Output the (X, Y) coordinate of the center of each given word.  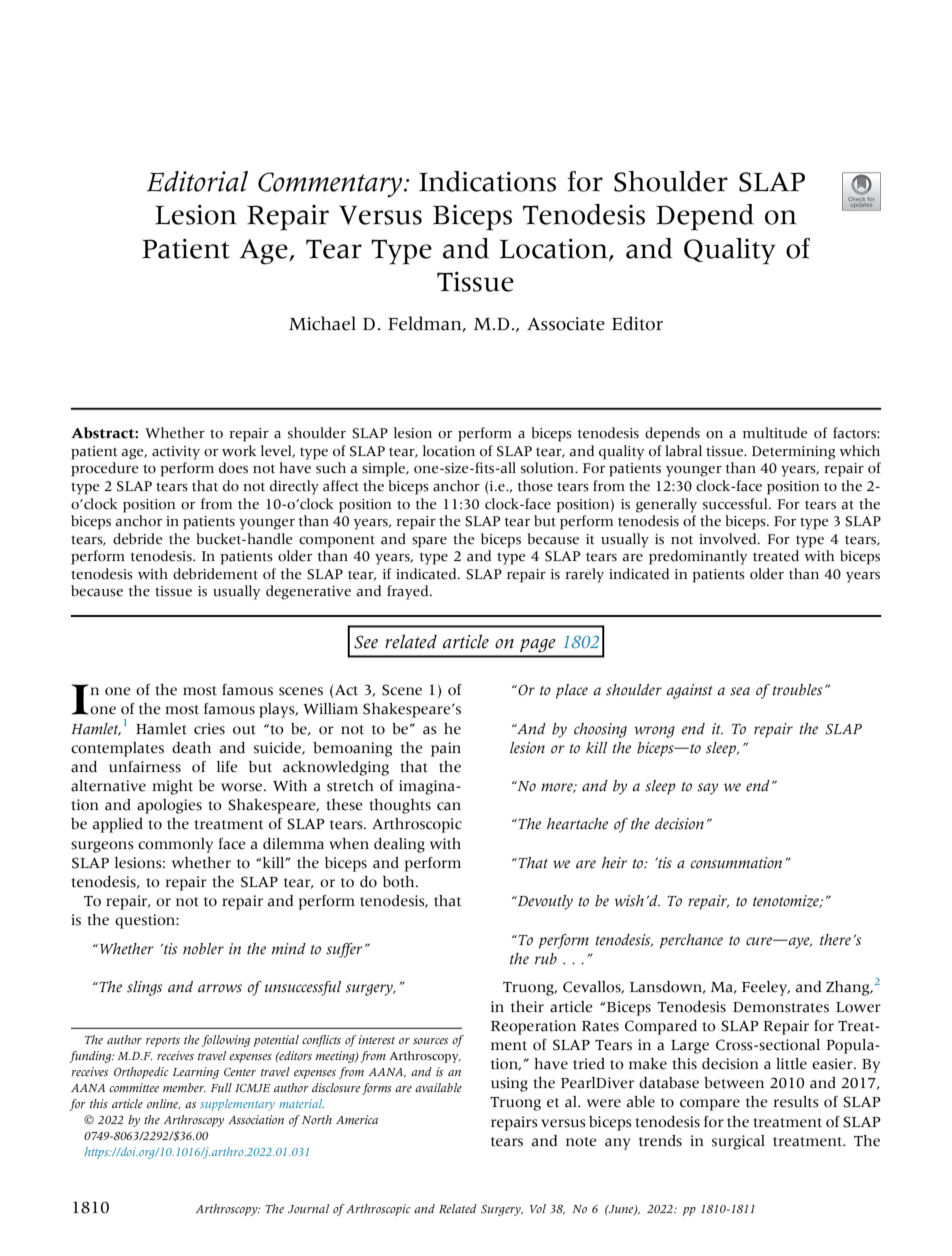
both (400, 882)
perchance (691, 941)
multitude (775, 433)
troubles (797, 690)
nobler (203, 949)
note (581, 1142)
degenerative (308, 592)
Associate (566, 324)
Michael (322, 323)
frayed (409, 592)
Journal (308, 1208)
